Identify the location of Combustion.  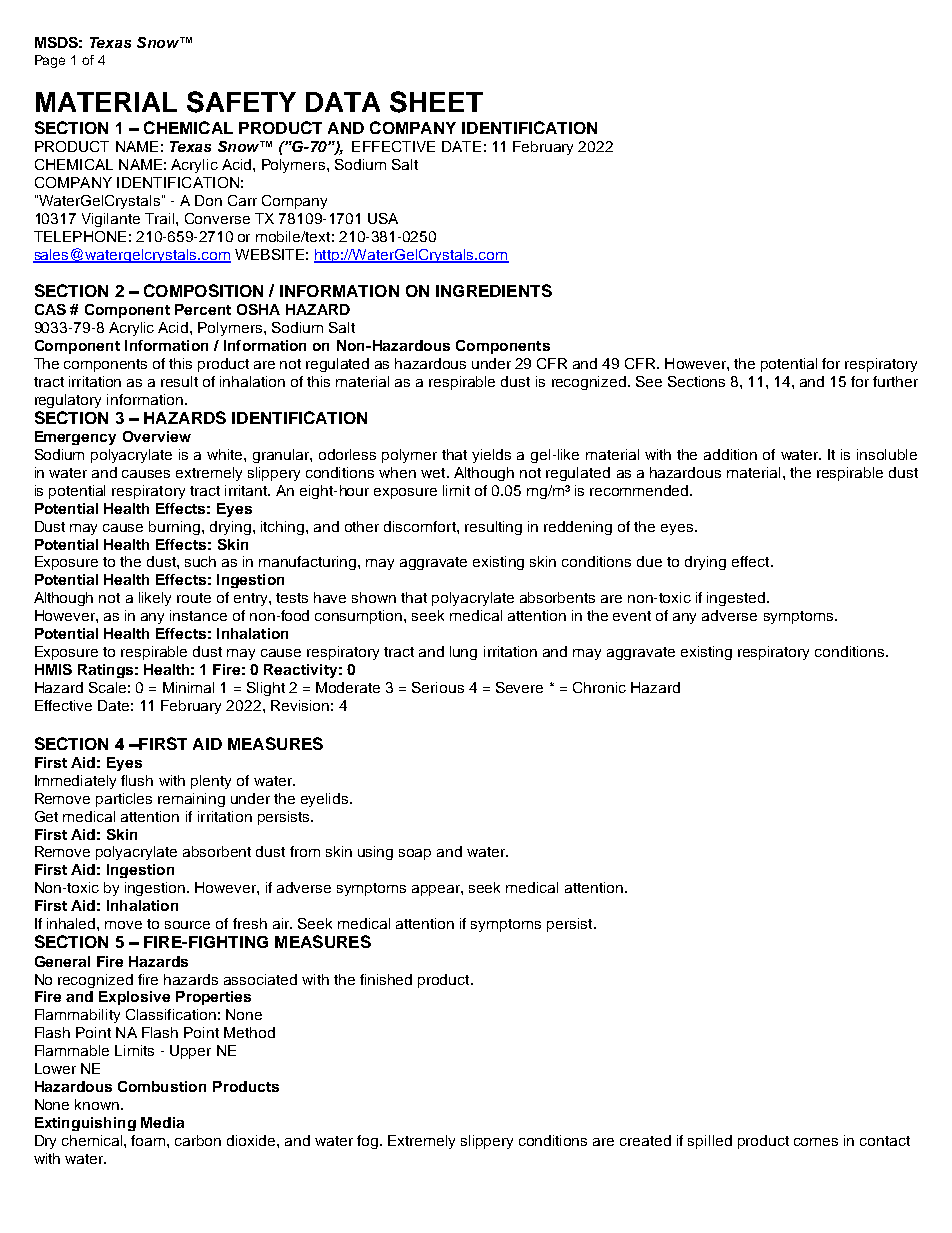
(162, 1086).
